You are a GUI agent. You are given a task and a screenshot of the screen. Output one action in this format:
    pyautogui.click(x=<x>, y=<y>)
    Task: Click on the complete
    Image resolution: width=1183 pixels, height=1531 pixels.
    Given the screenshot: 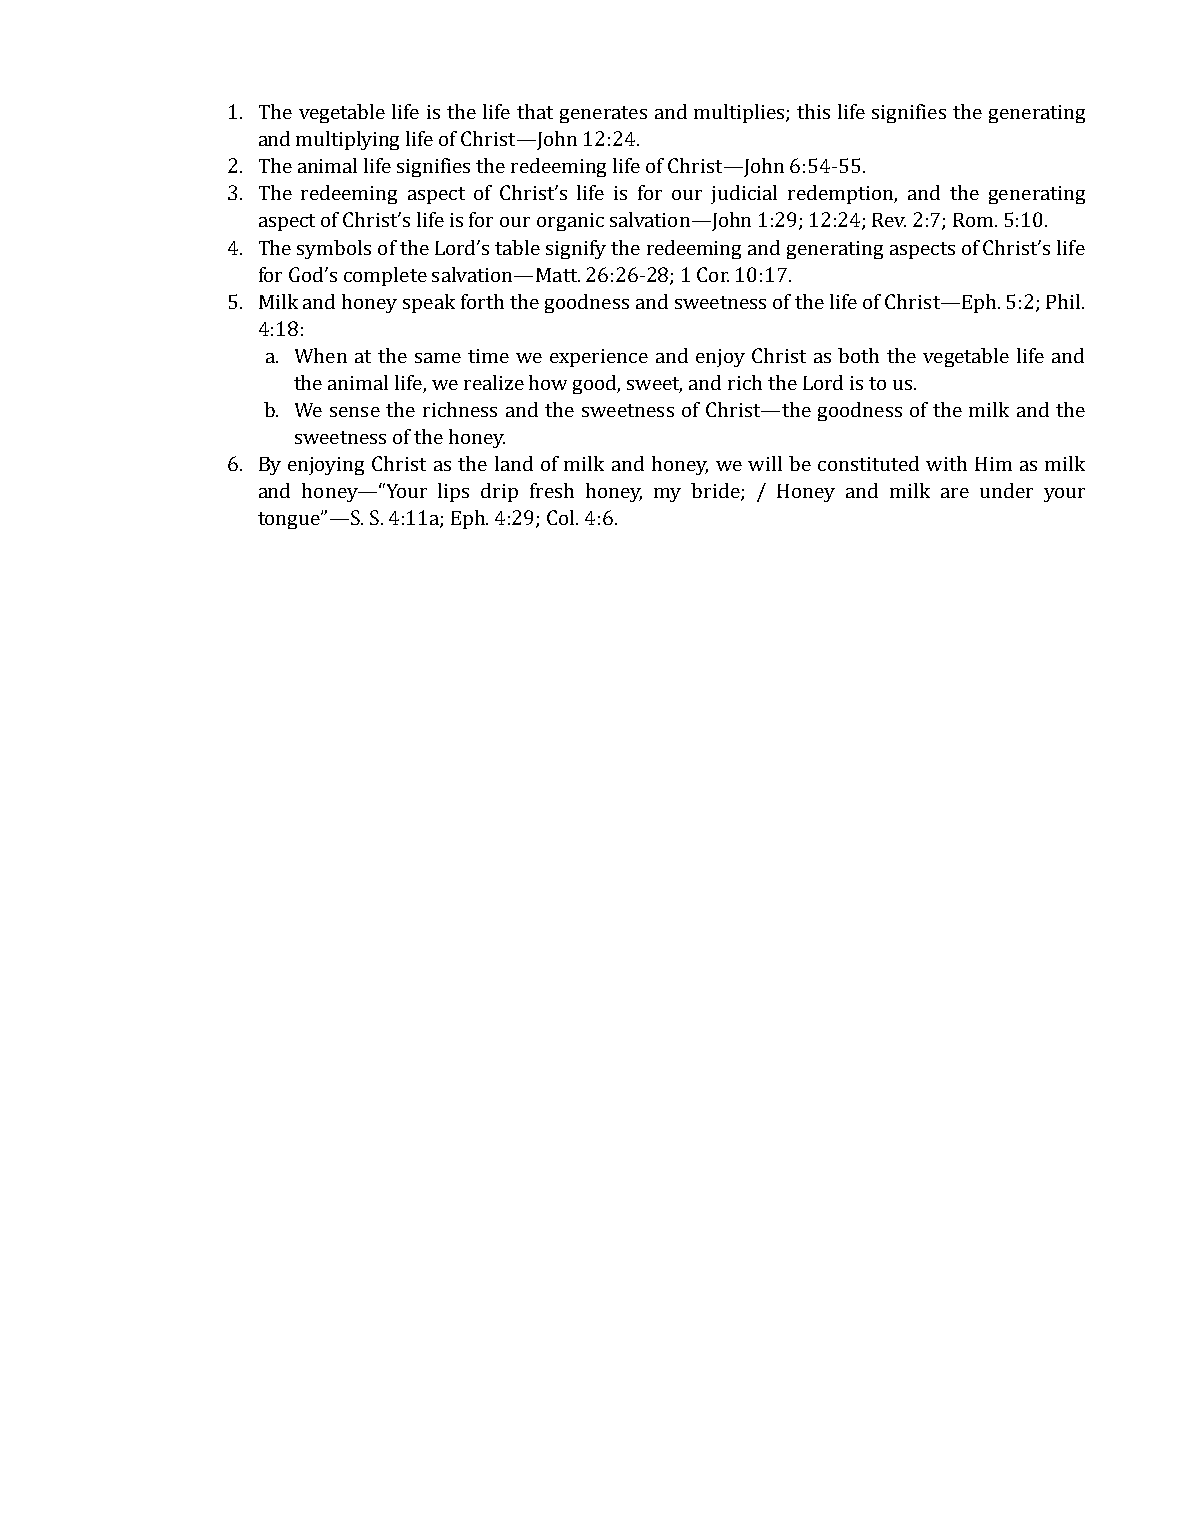 What is the action you would take?
    pyautogui.click(x=385, y=276)
